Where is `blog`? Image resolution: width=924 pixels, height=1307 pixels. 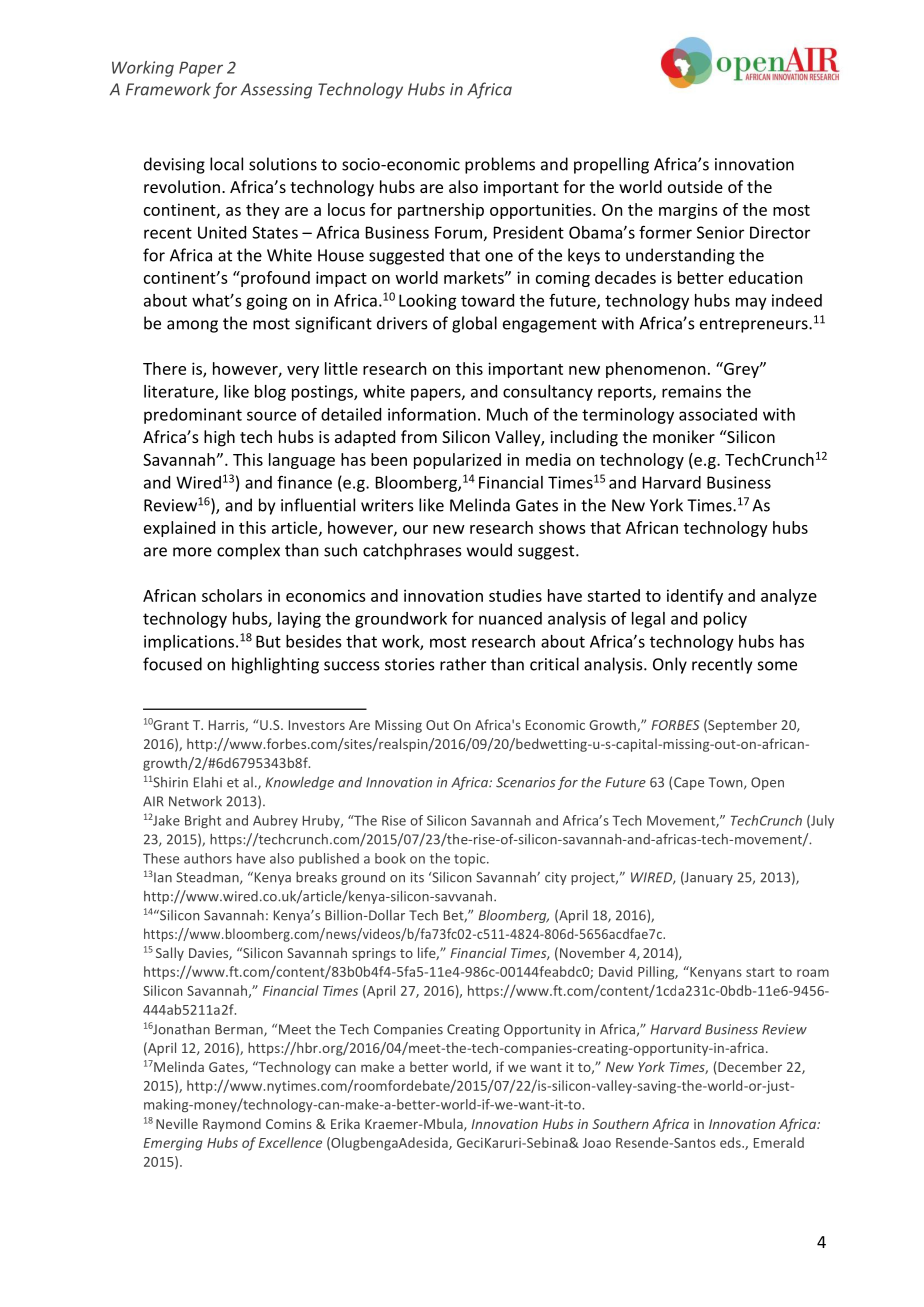 blog is located at coordinates (270, 393).
